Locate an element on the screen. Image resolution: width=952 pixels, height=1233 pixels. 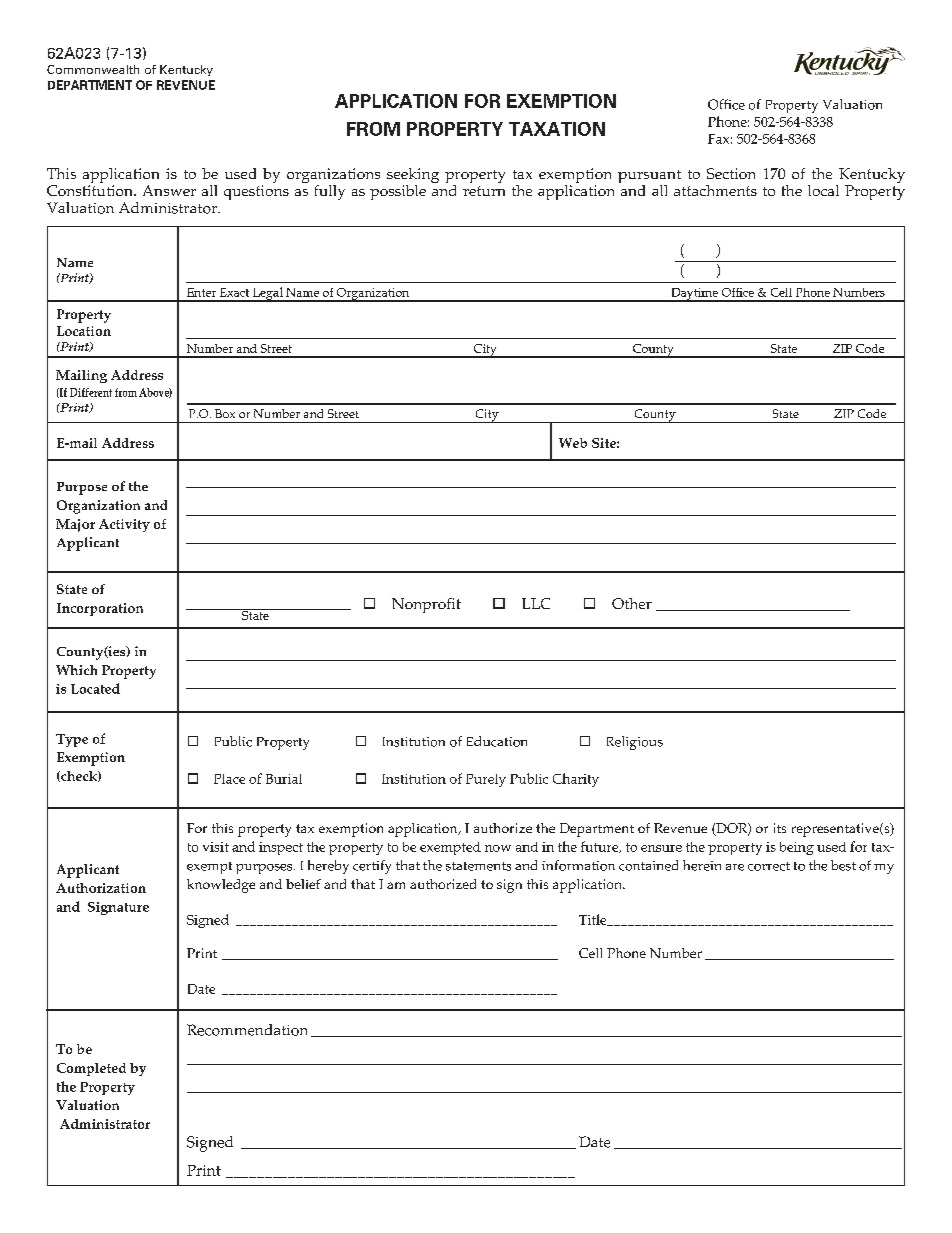
Other is located at coordinates (632, 603).
